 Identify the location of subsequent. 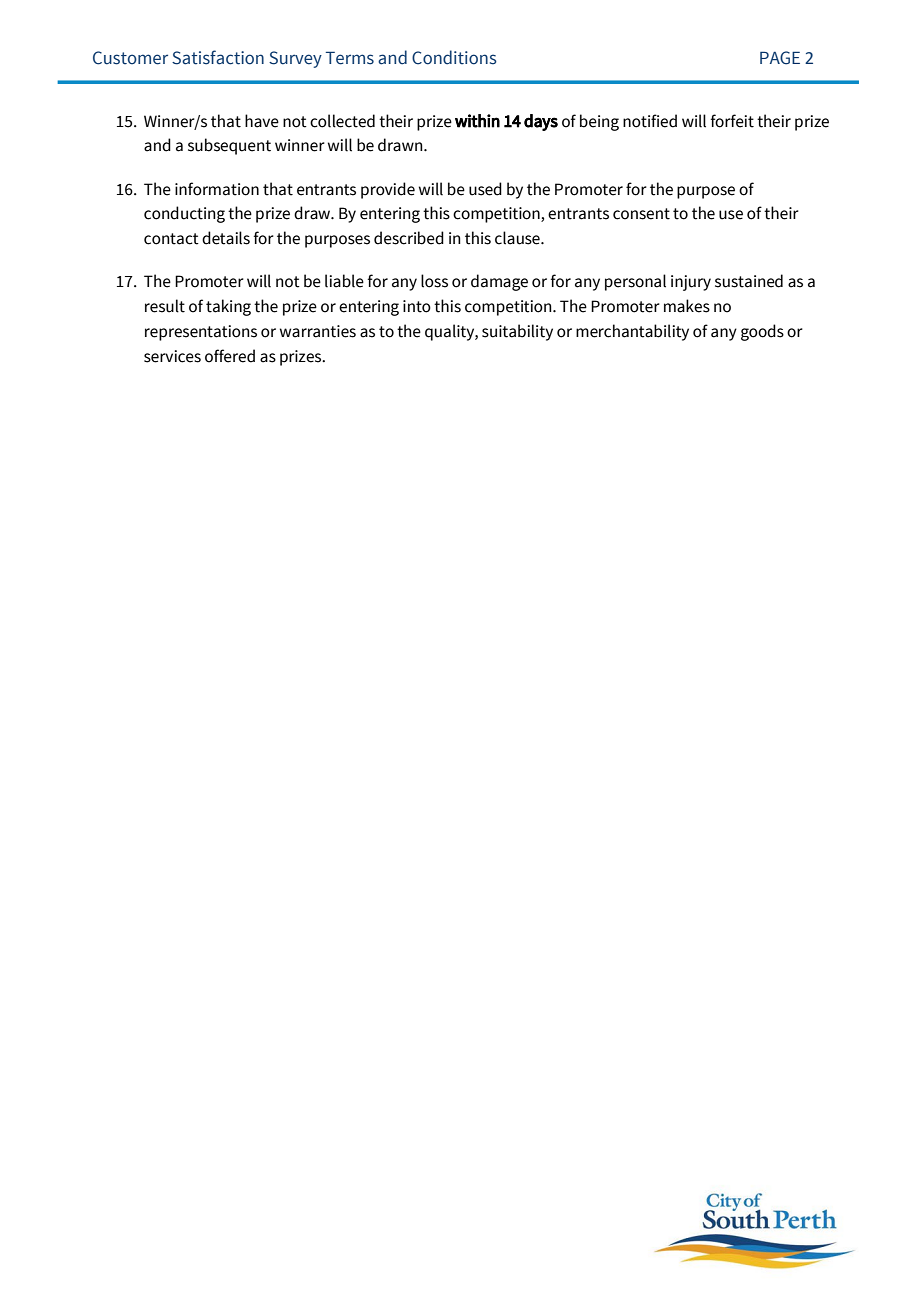
(229, 146).
